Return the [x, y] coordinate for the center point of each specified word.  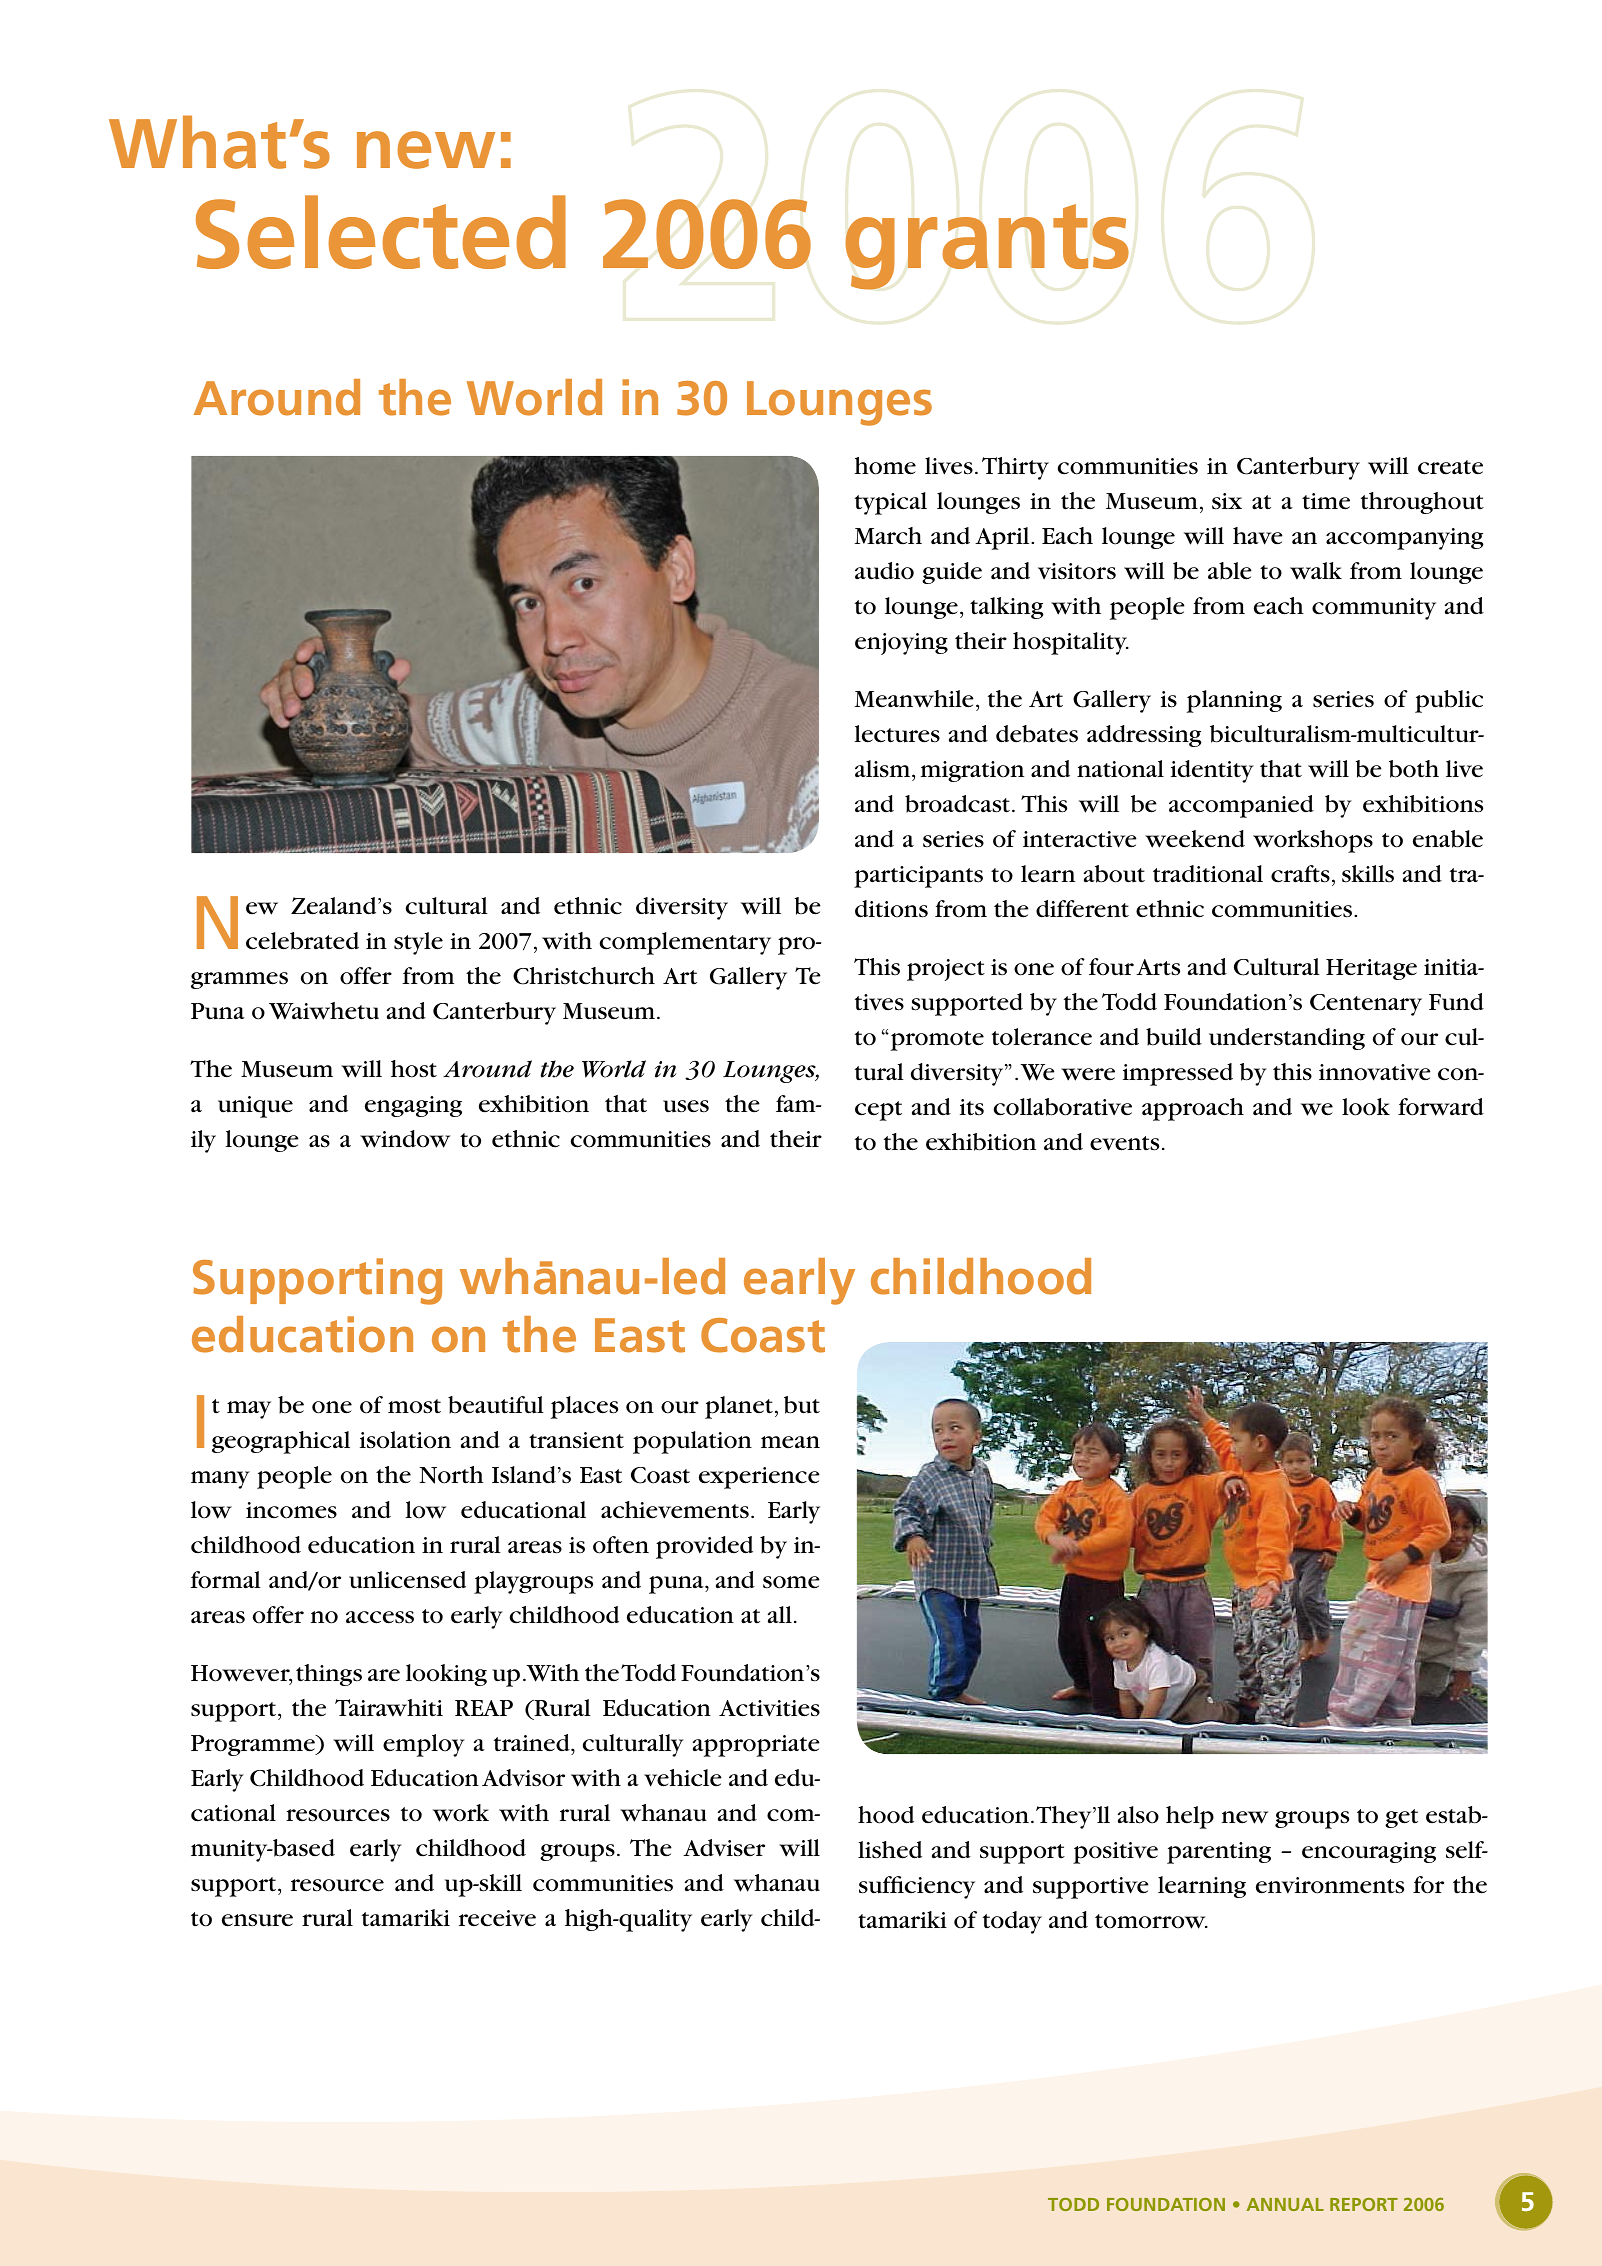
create [1450, 467]
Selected [381, 232]
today [1012, 1922]
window [405, 1139]
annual [1285, 2204]
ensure [257, 1920]
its [972, 1107]
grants [987, 247]
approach [1193, 1109]
